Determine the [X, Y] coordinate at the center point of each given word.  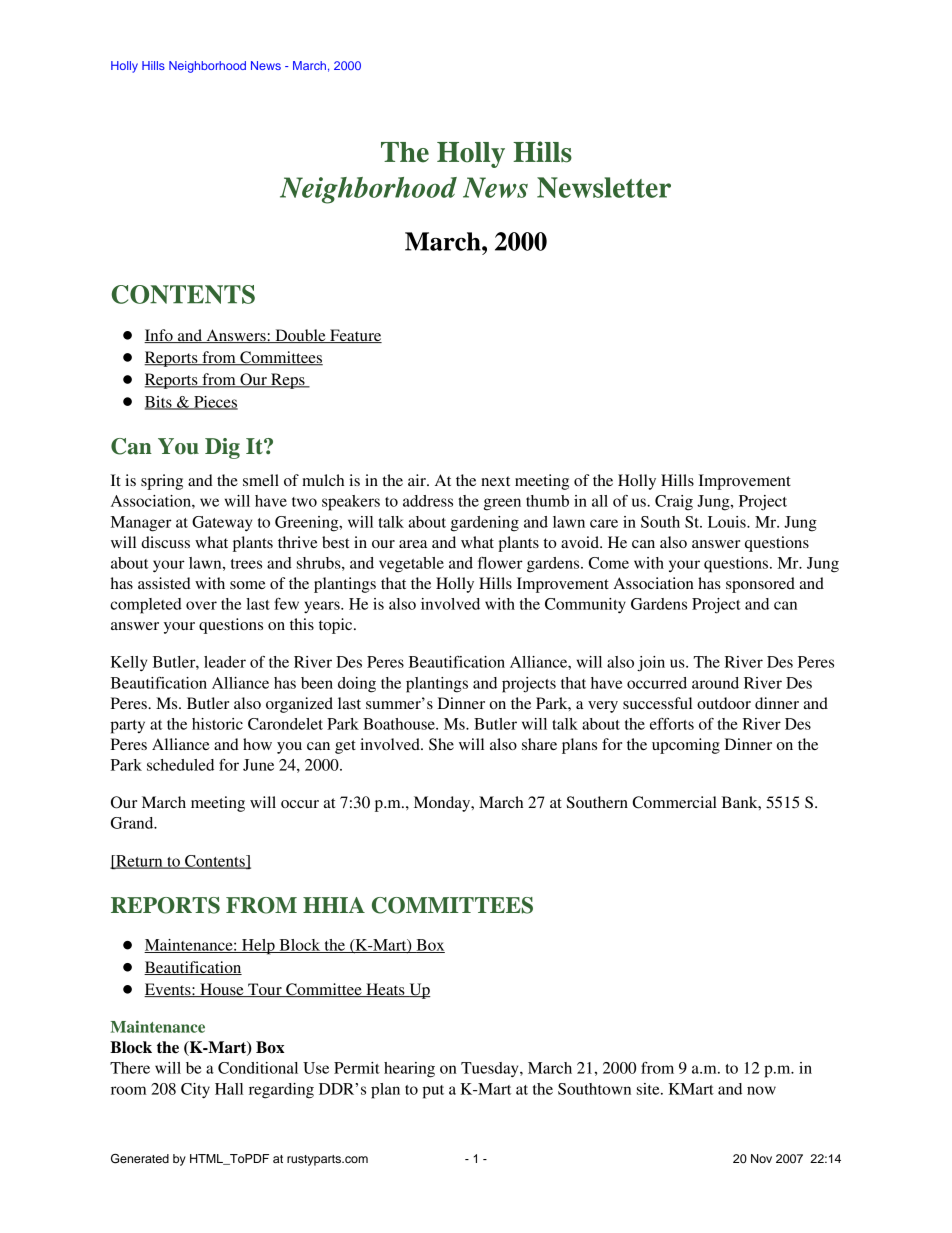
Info [159, 336]
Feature [355, 336]
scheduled [180, 765]
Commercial [674, 802]
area [413, 544]
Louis [728, 522]
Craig [674, 503]
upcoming [686, 746]
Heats [385, 990]
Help [258, 947]
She [441, 744]
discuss [165, 542]
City [195, 1091]
